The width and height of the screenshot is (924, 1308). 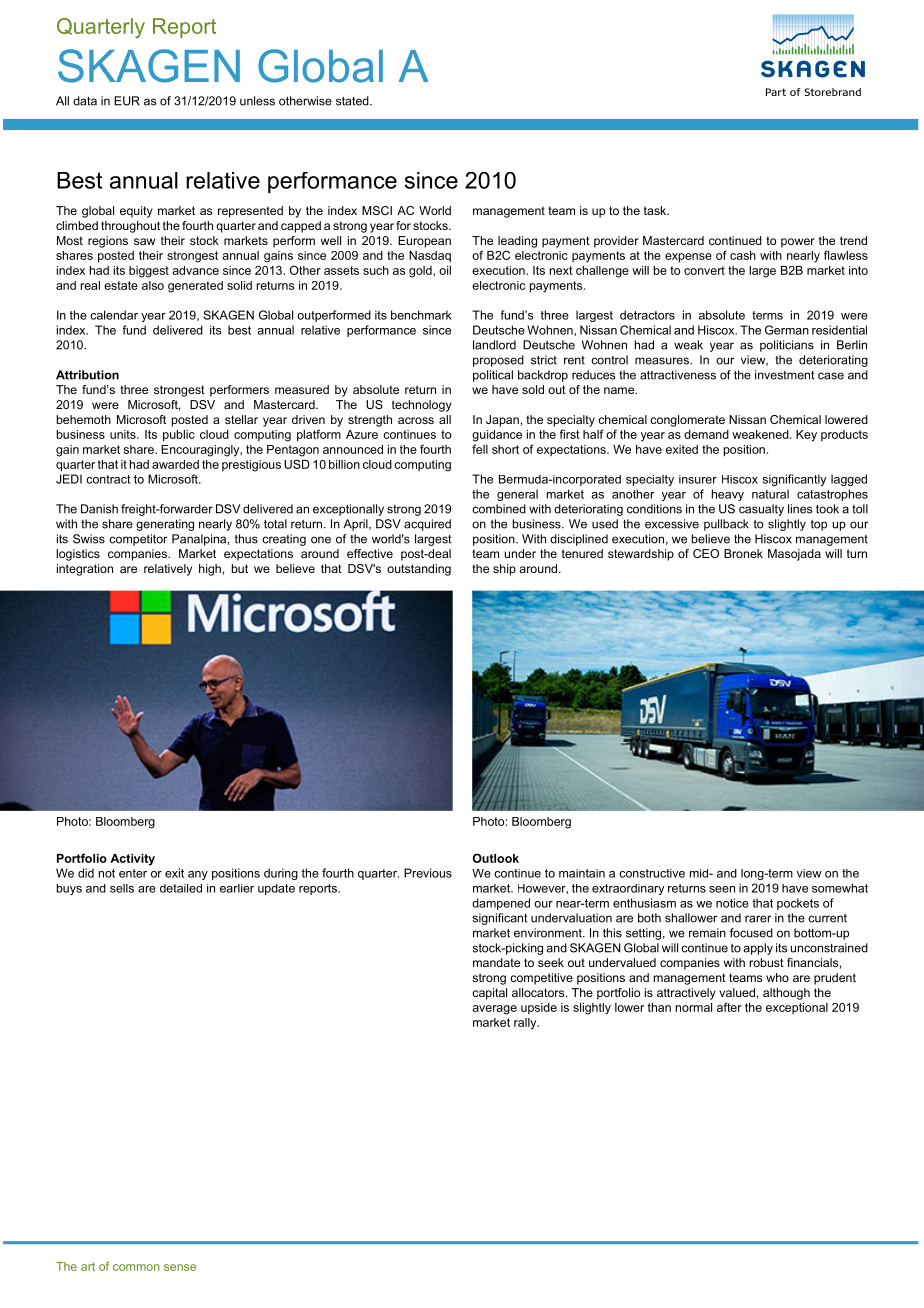 What do you see at coordinates (180, 1267) in the screenshot?
I see `sense` at bounding box center [180, 1267].
